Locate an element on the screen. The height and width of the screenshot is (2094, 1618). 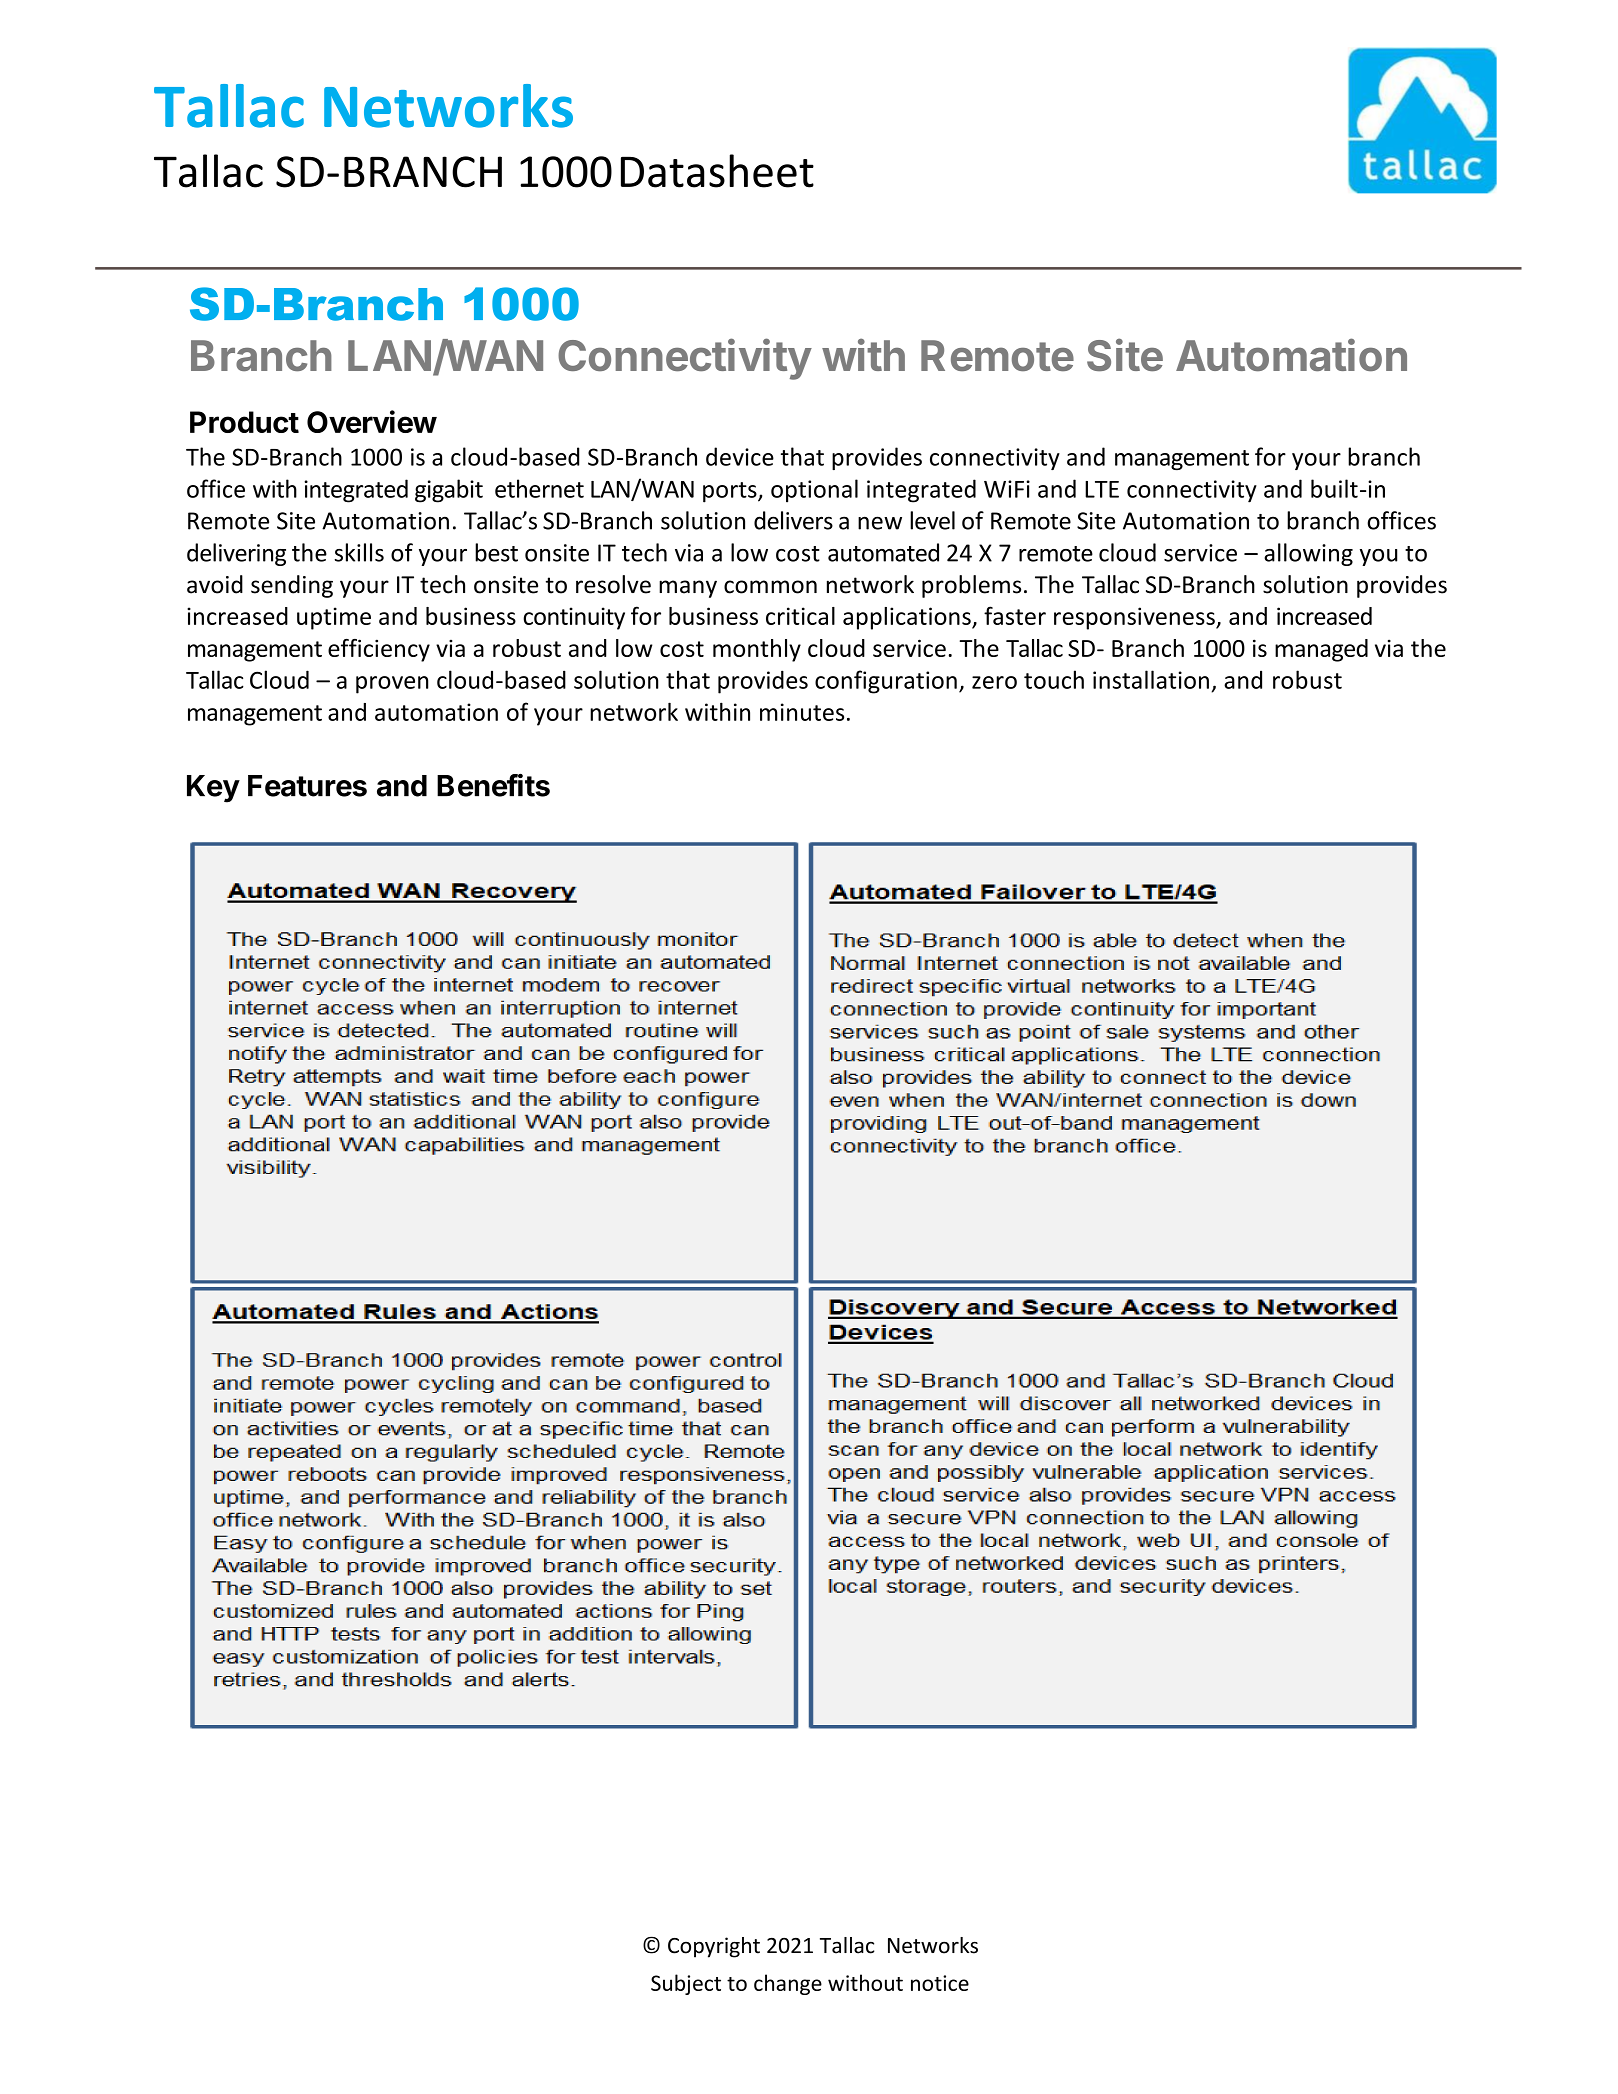
Copyright is located at coordinates (714, 1947).
